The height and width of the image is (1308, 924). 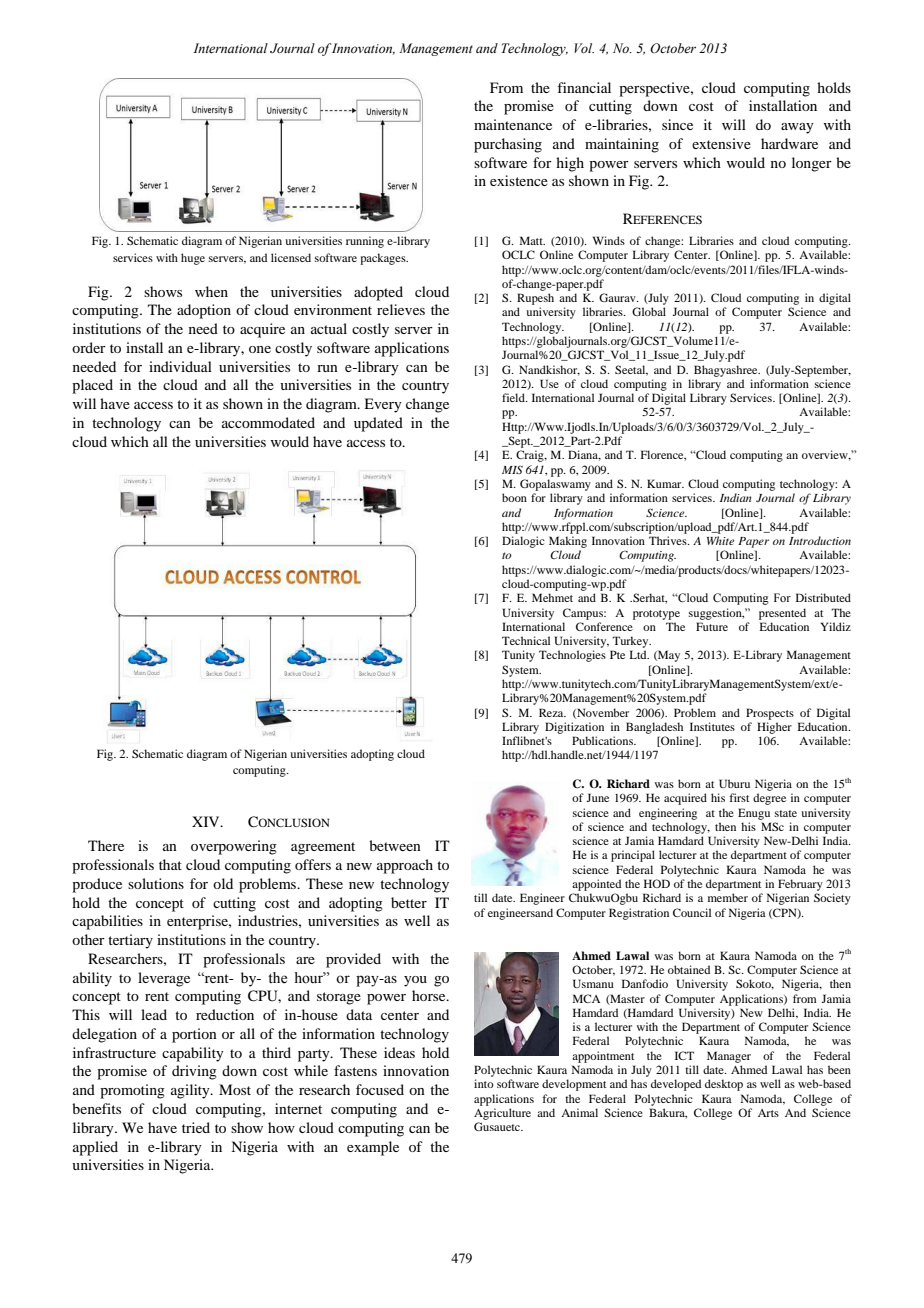 What do you see at coordinates (721, 143) in the image?
I see `extensive` at bounding box center [721, 143].
